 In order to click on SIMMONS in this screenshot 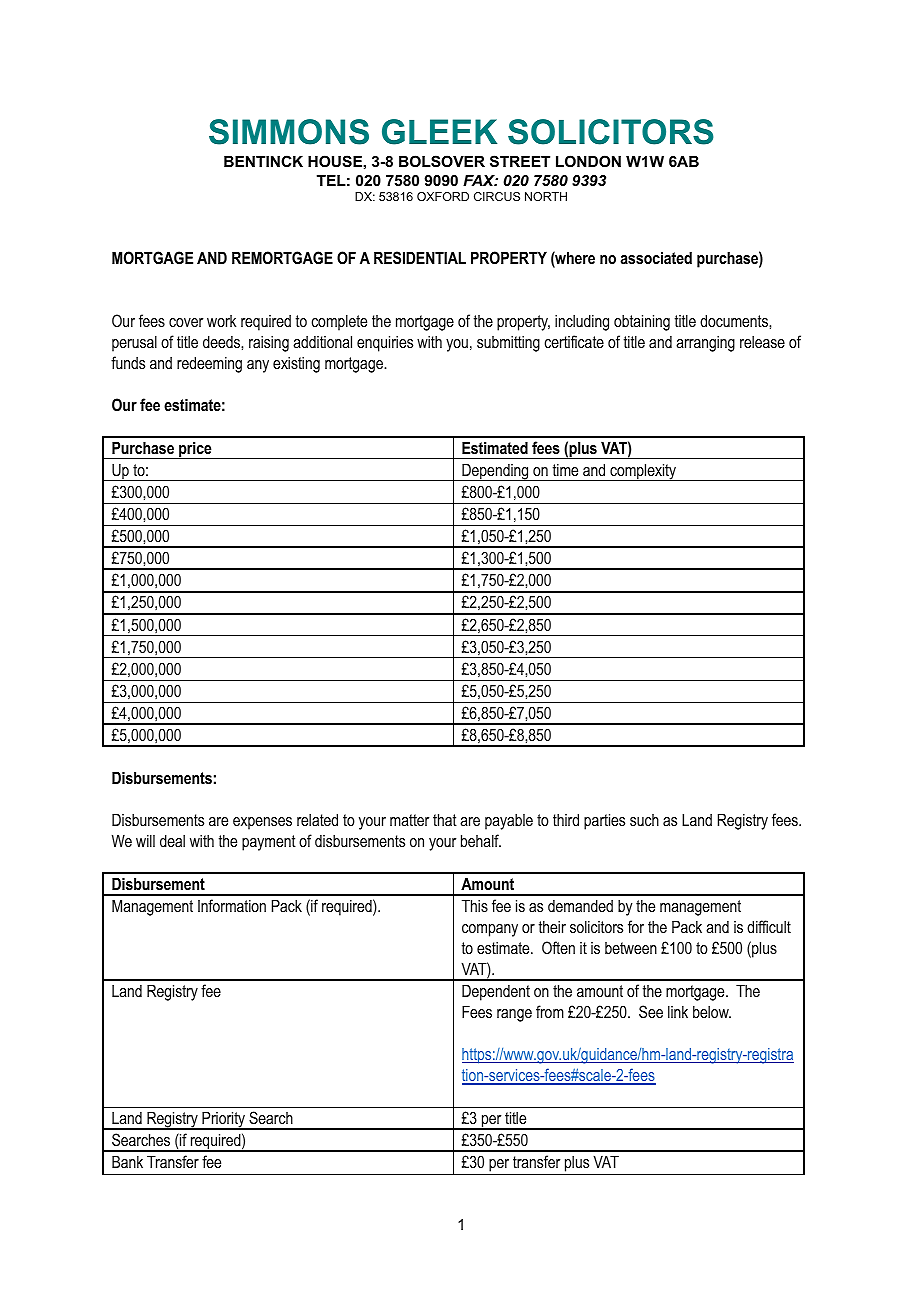, I will do `click(289, 132)`.
